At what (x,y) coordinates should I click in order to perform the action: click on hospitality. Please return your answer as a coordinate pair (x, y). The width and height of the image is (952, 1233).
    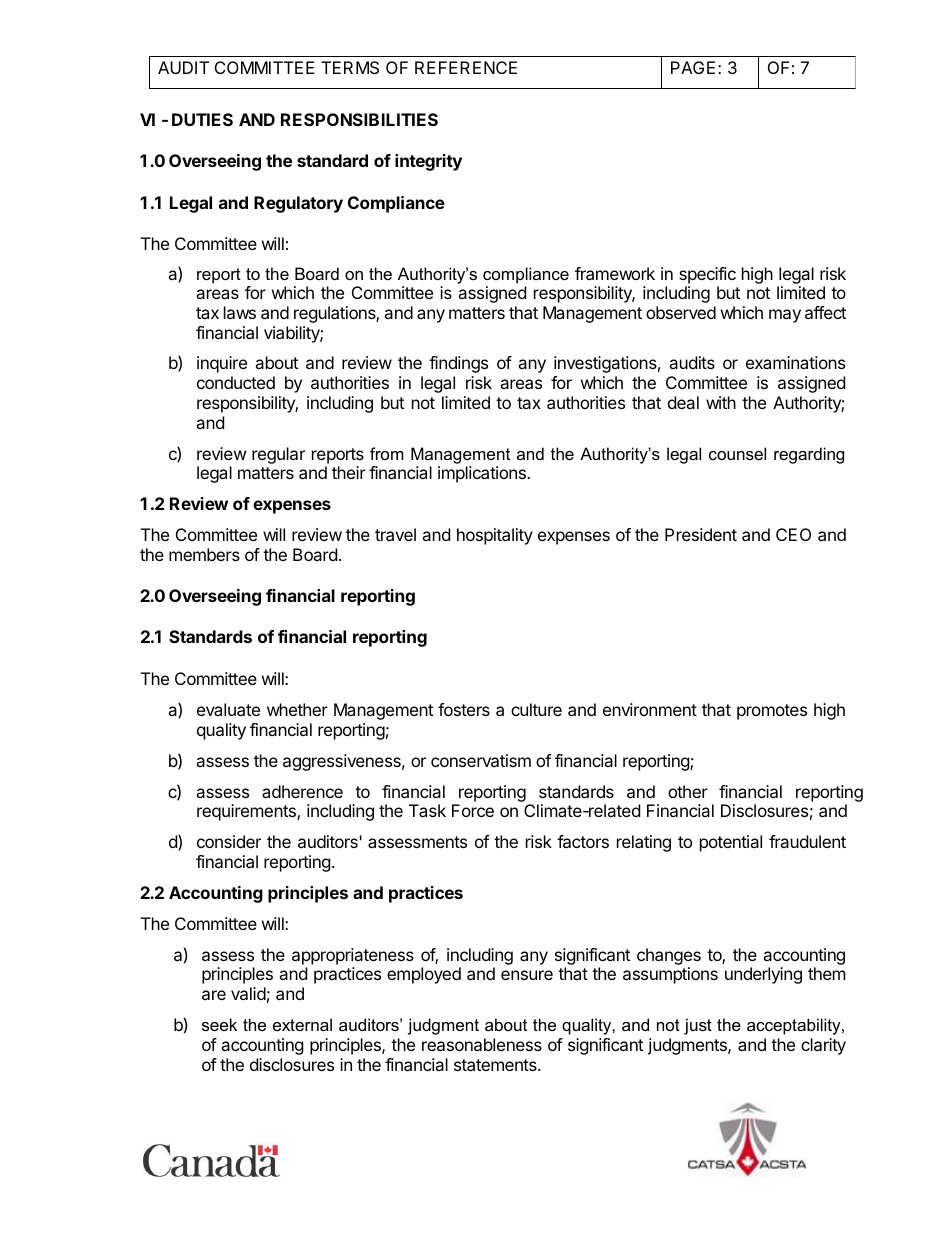
    Looking at the image, I should click on (495, 536).
